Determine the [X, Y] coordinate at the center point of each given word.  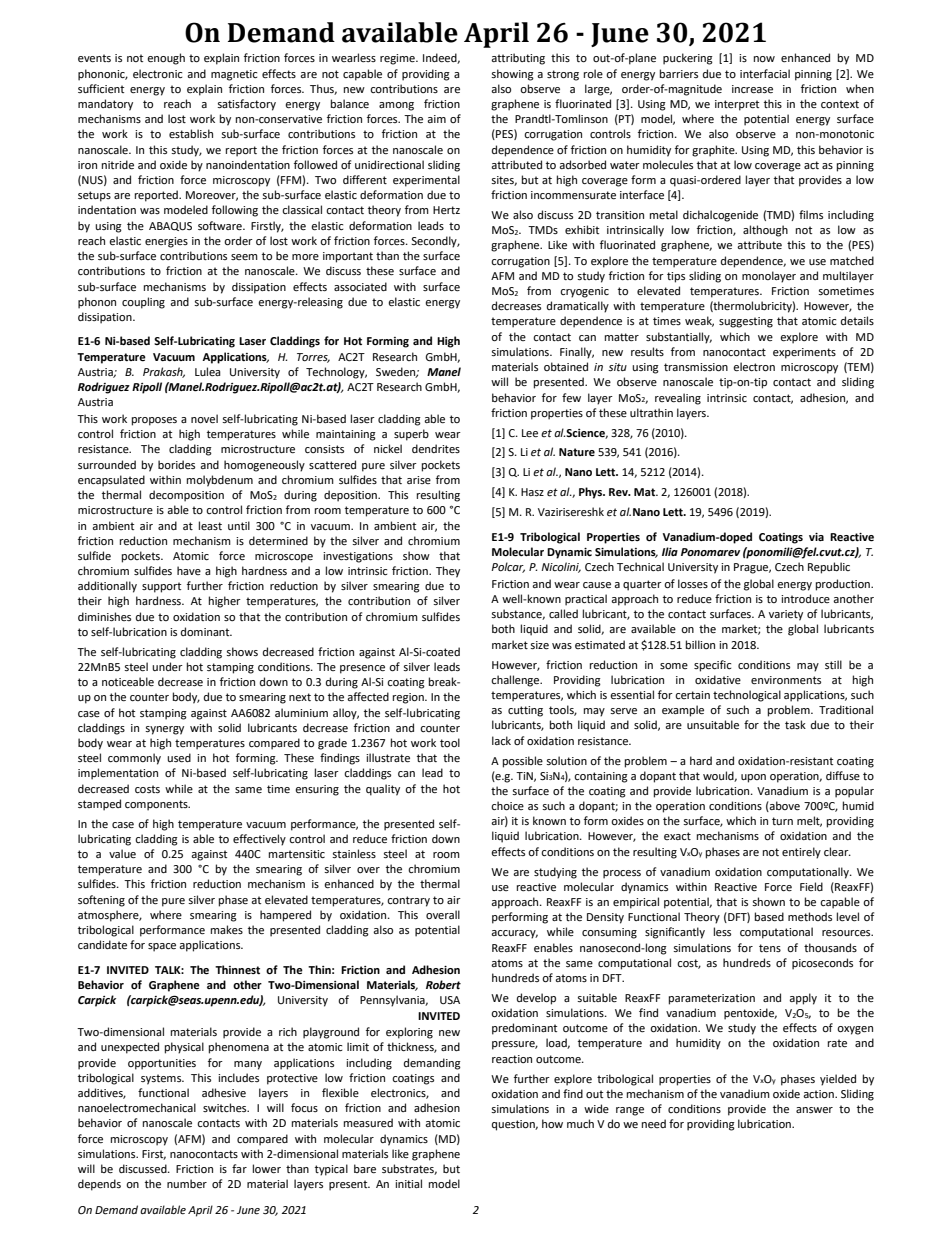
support [161, 587]
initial [408, 1183]
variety [786, 615]
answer [814, 1110]
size [539, 645]
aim [436, 119]
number [187, 1184]
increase [752, 89]
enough [166, 59]
